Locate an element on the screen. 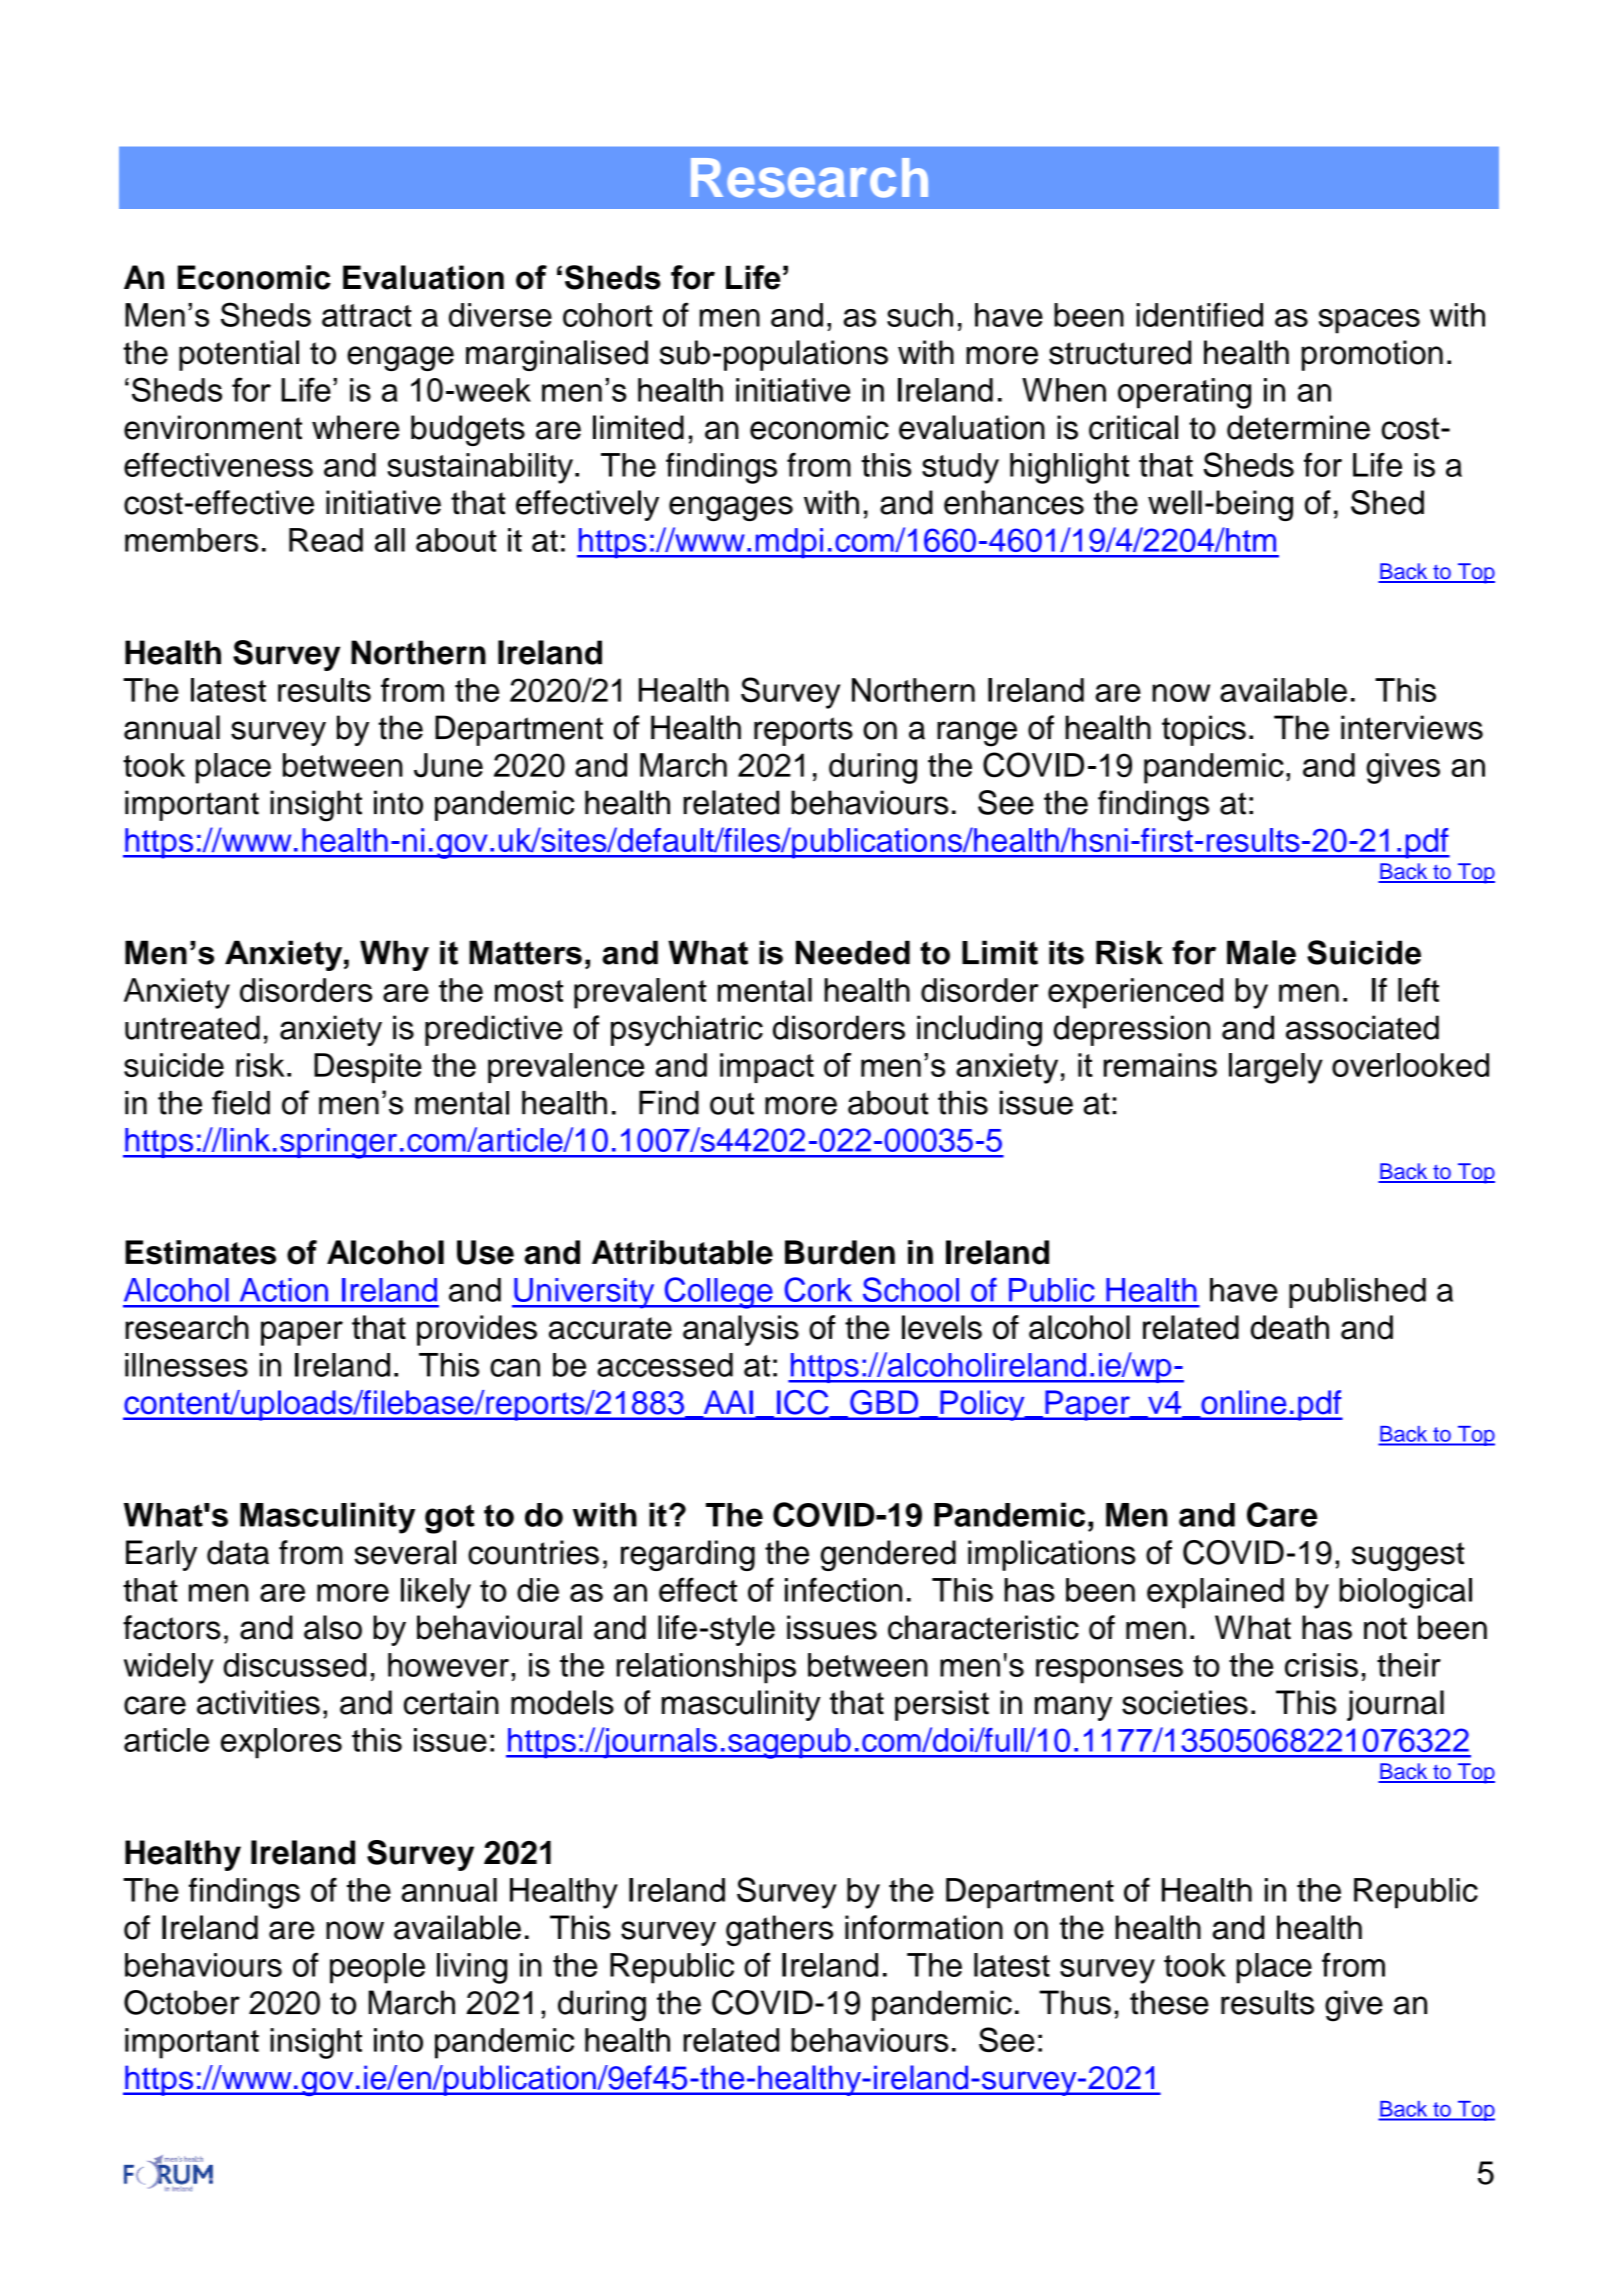 The image size is (1618, 2288). such is located at coordinates (920, 315).
